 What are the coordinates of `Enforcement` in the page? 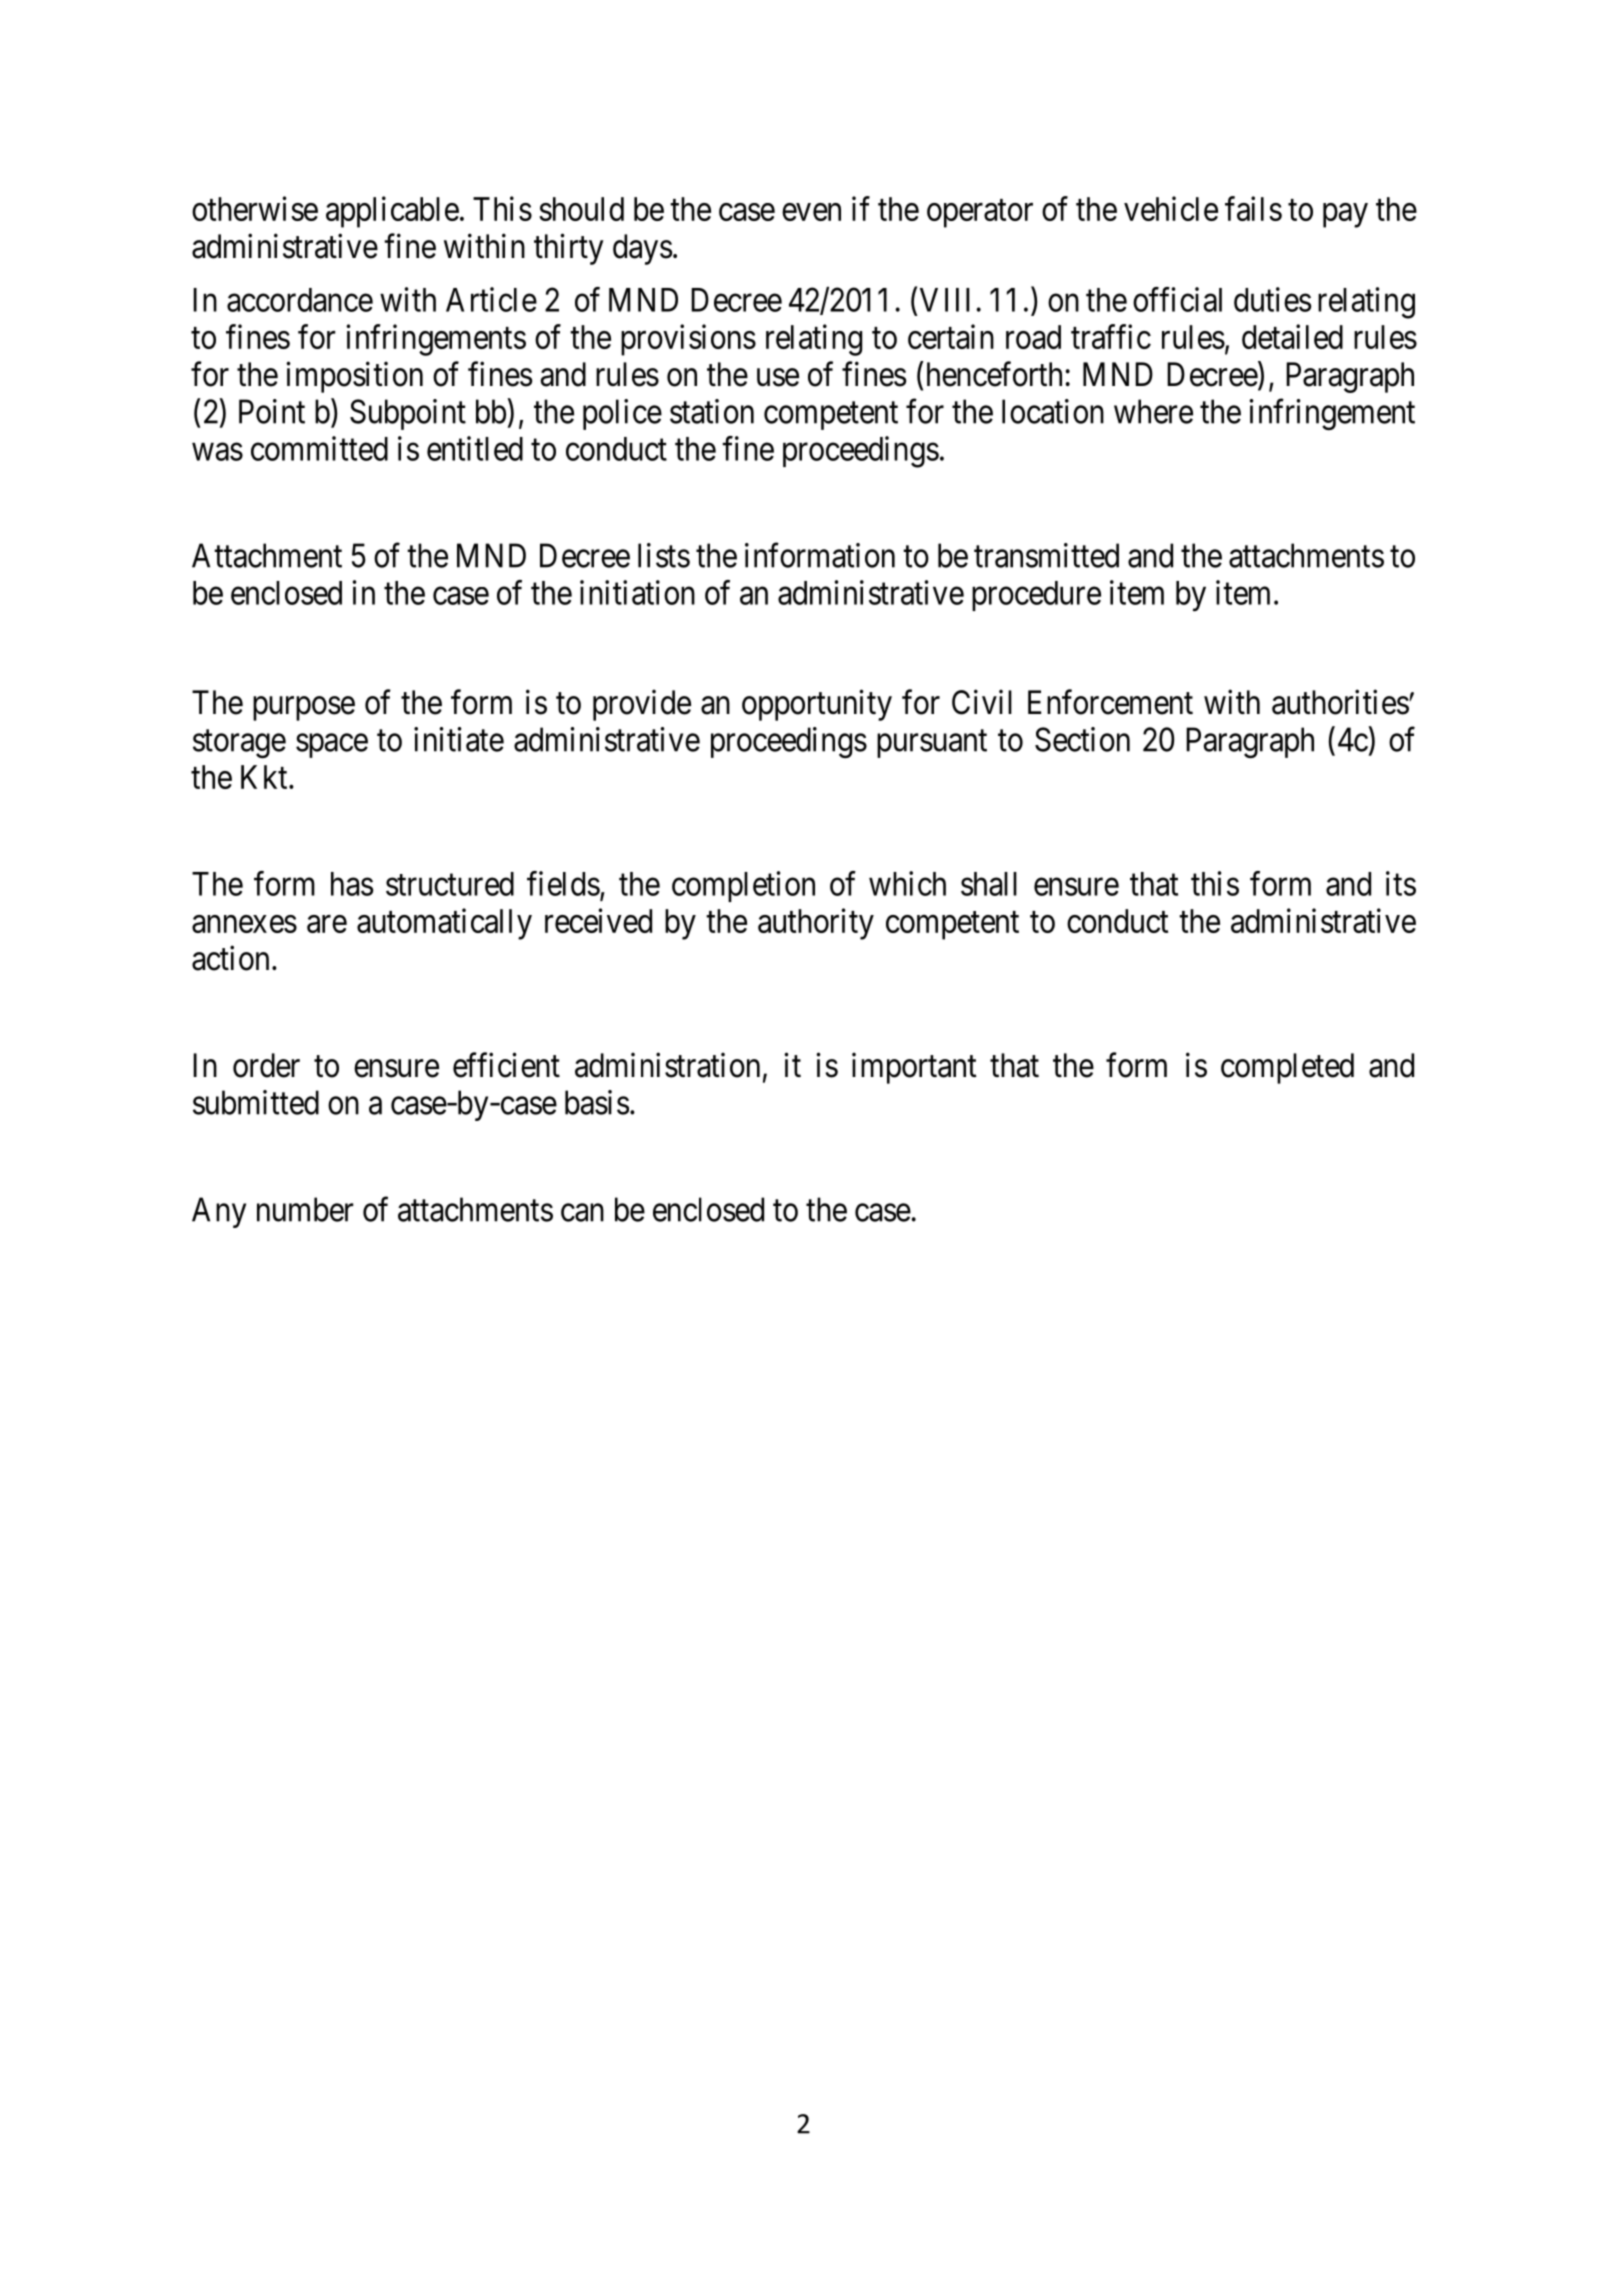 It's located at (1110, 702).
